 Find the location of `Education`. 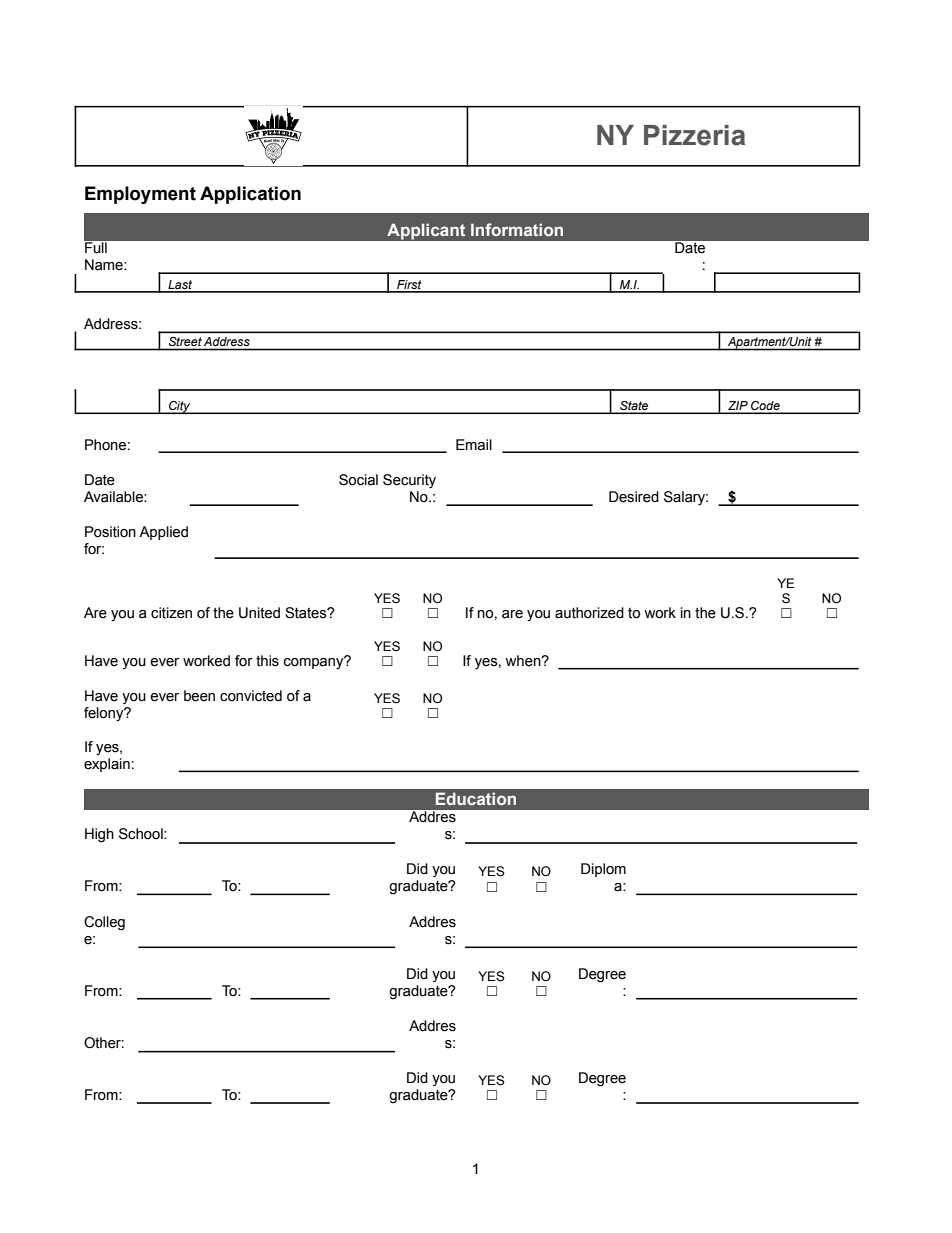

Education is located at coordinates (476, 798).
